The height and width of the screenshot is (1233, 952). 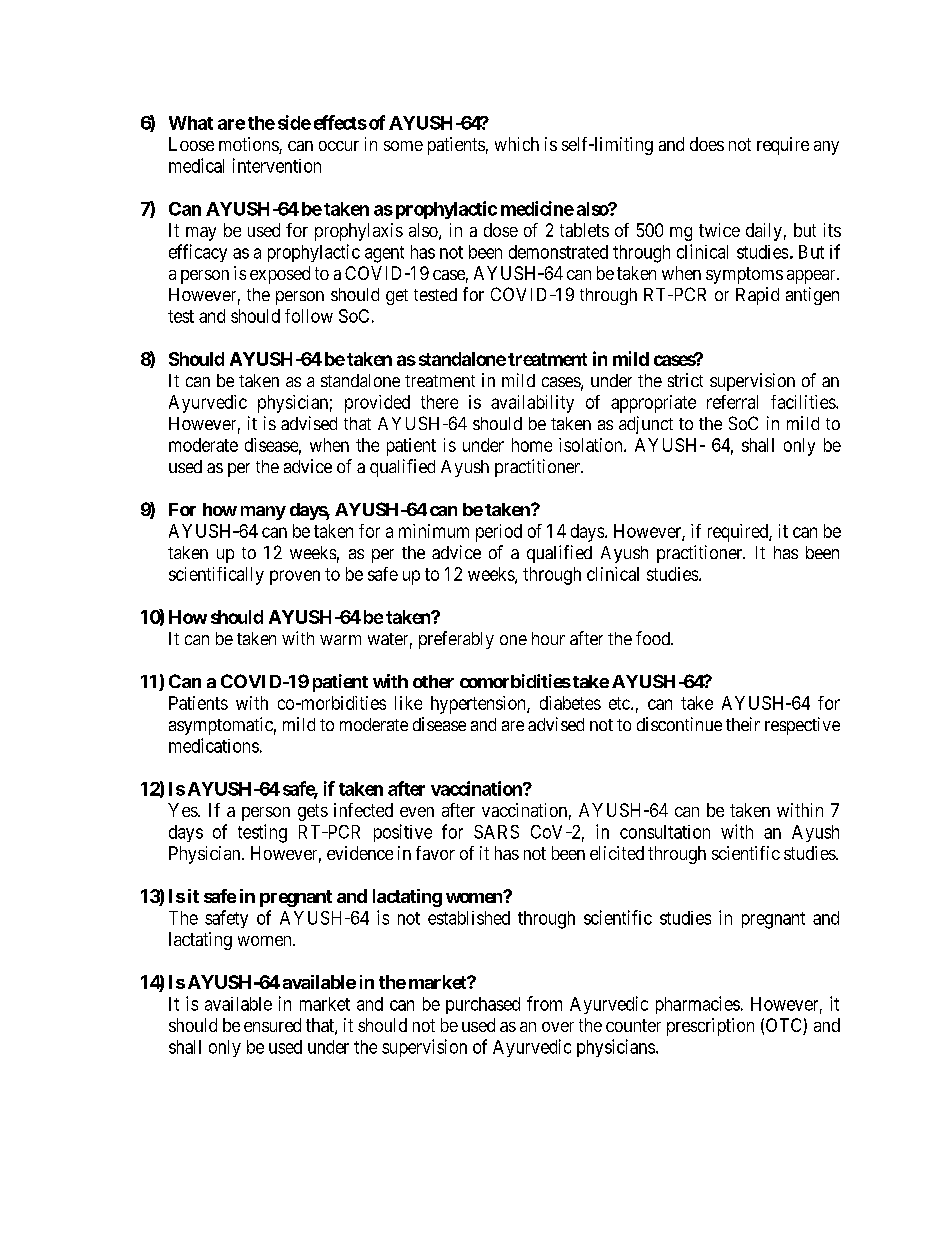 I want to click on which, so click(x=517, y=144).
